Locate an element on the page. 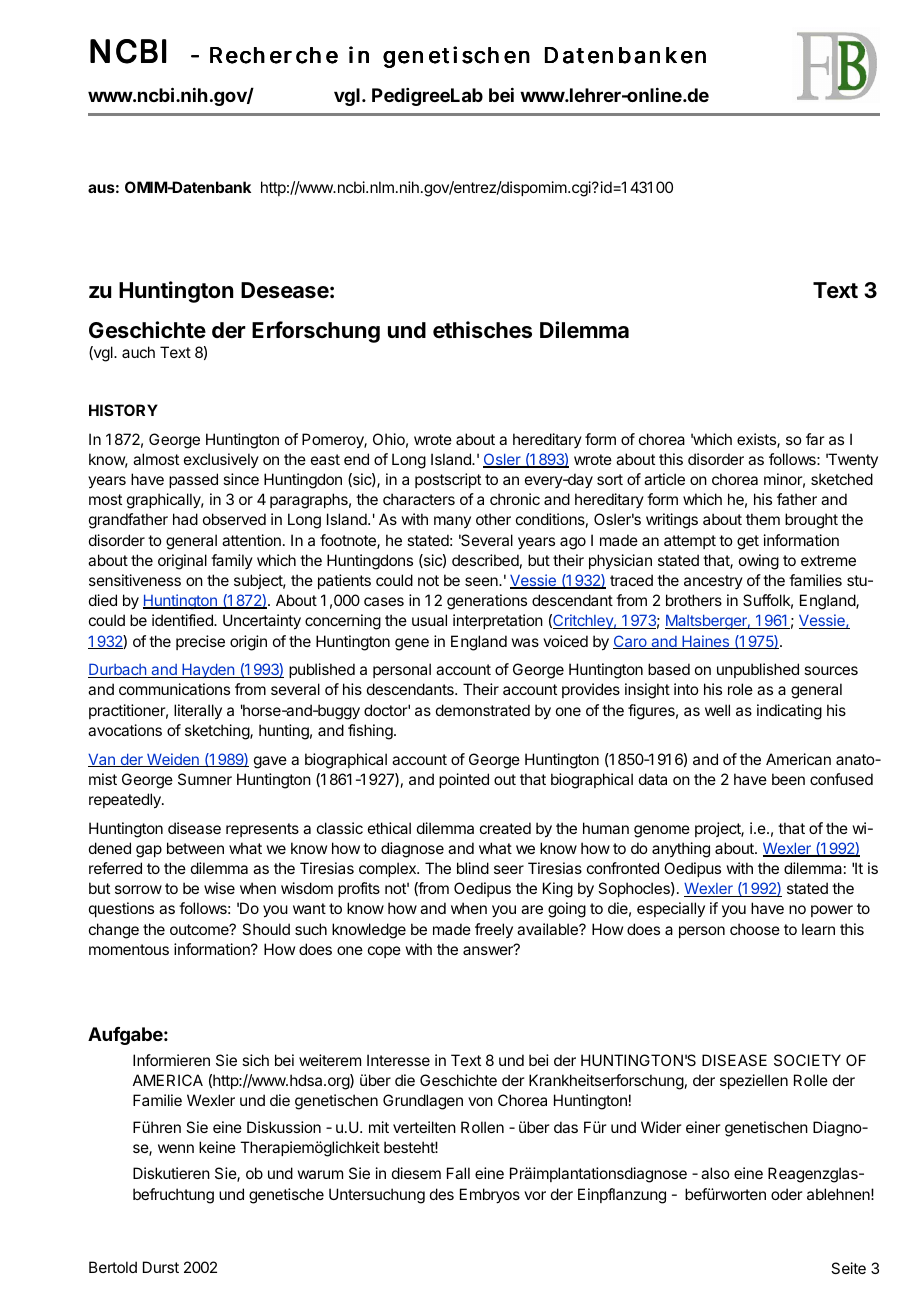 This document has height=1308, width=924. SOCIETY is located at coordinates (807, 1060).
